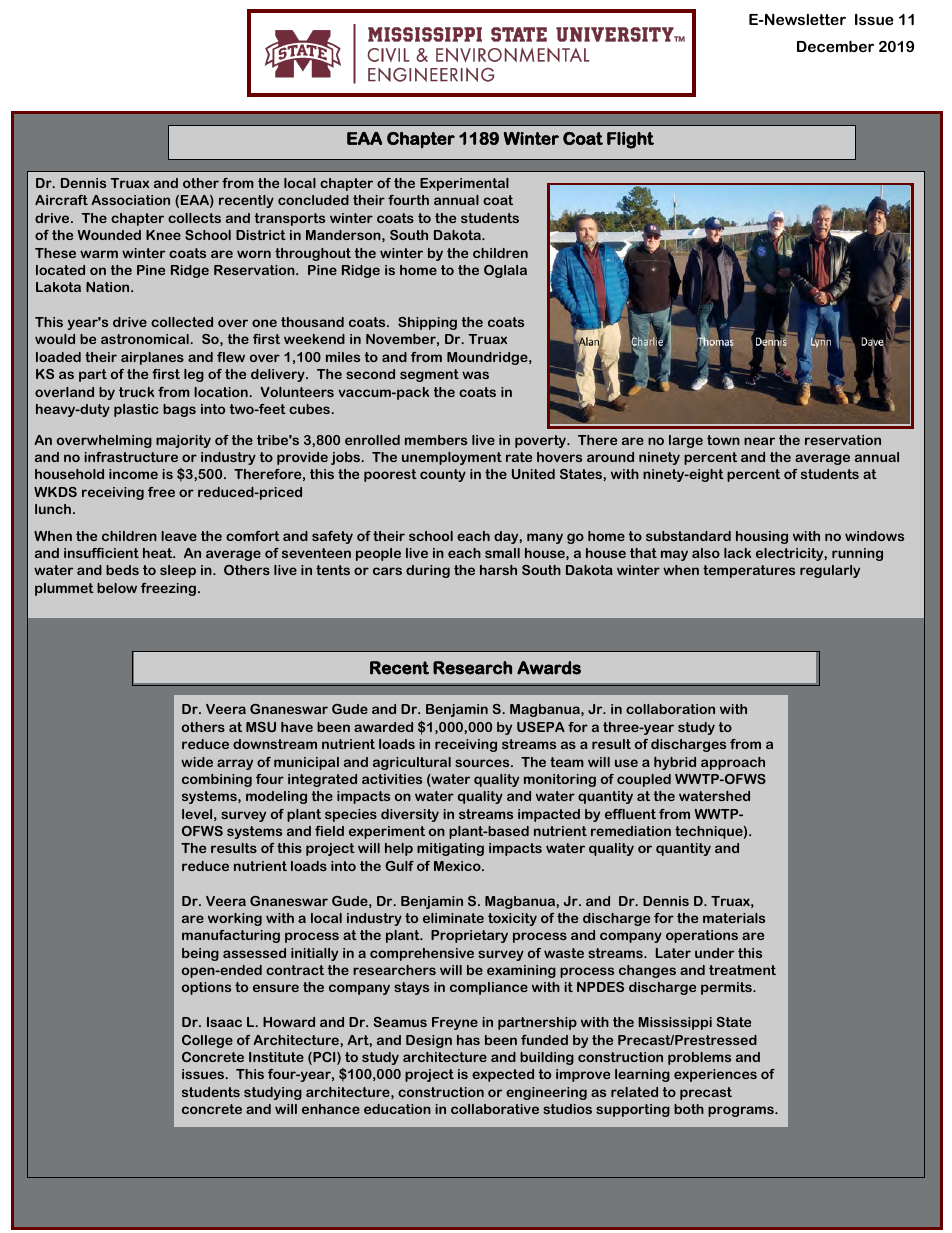 Image resolution: width=952 pixels, height=1233 pixels. I want to click on programs, so click(742, 1111).
